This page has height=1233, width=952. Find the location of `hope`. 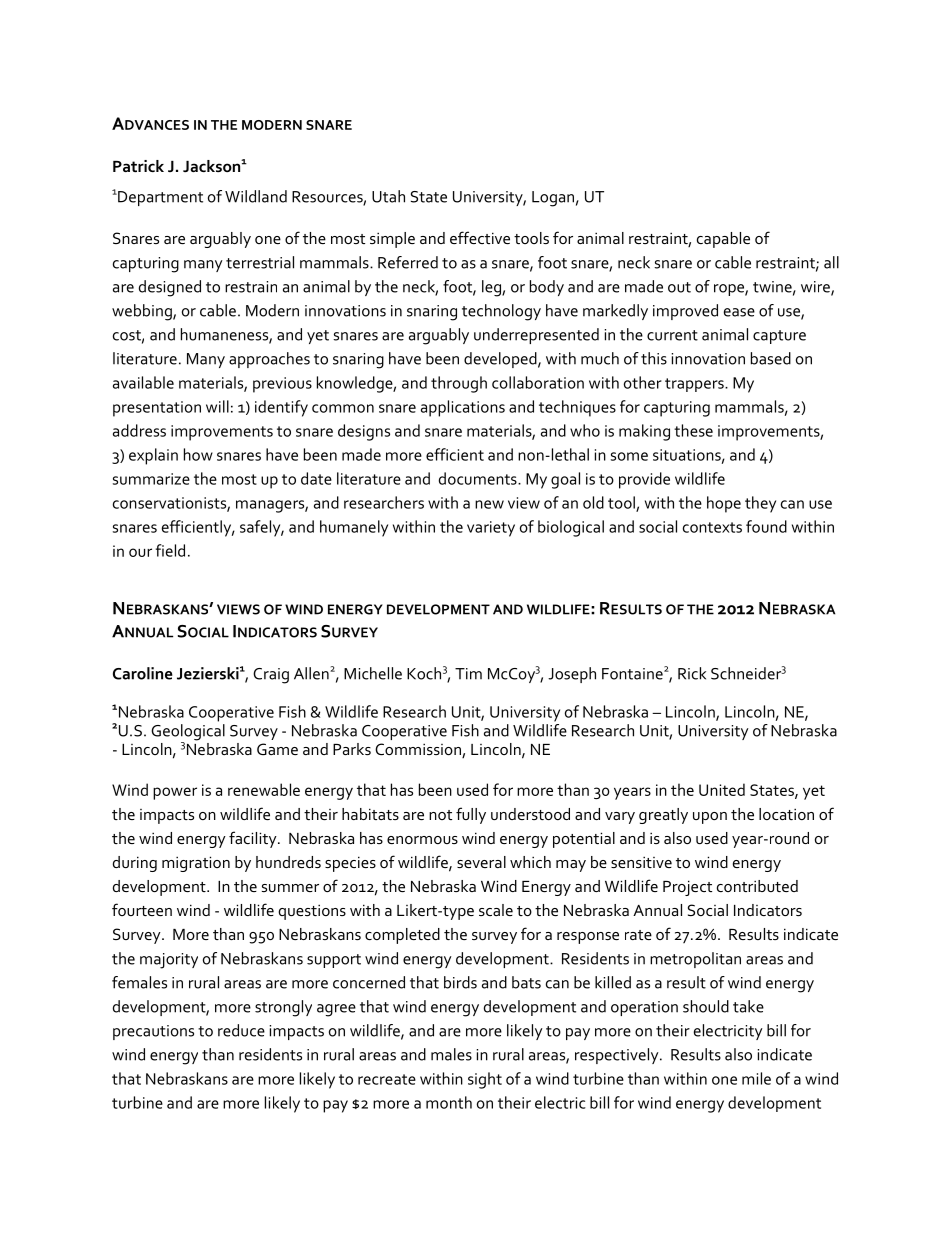

hope is located at coordinates (724, 504).
